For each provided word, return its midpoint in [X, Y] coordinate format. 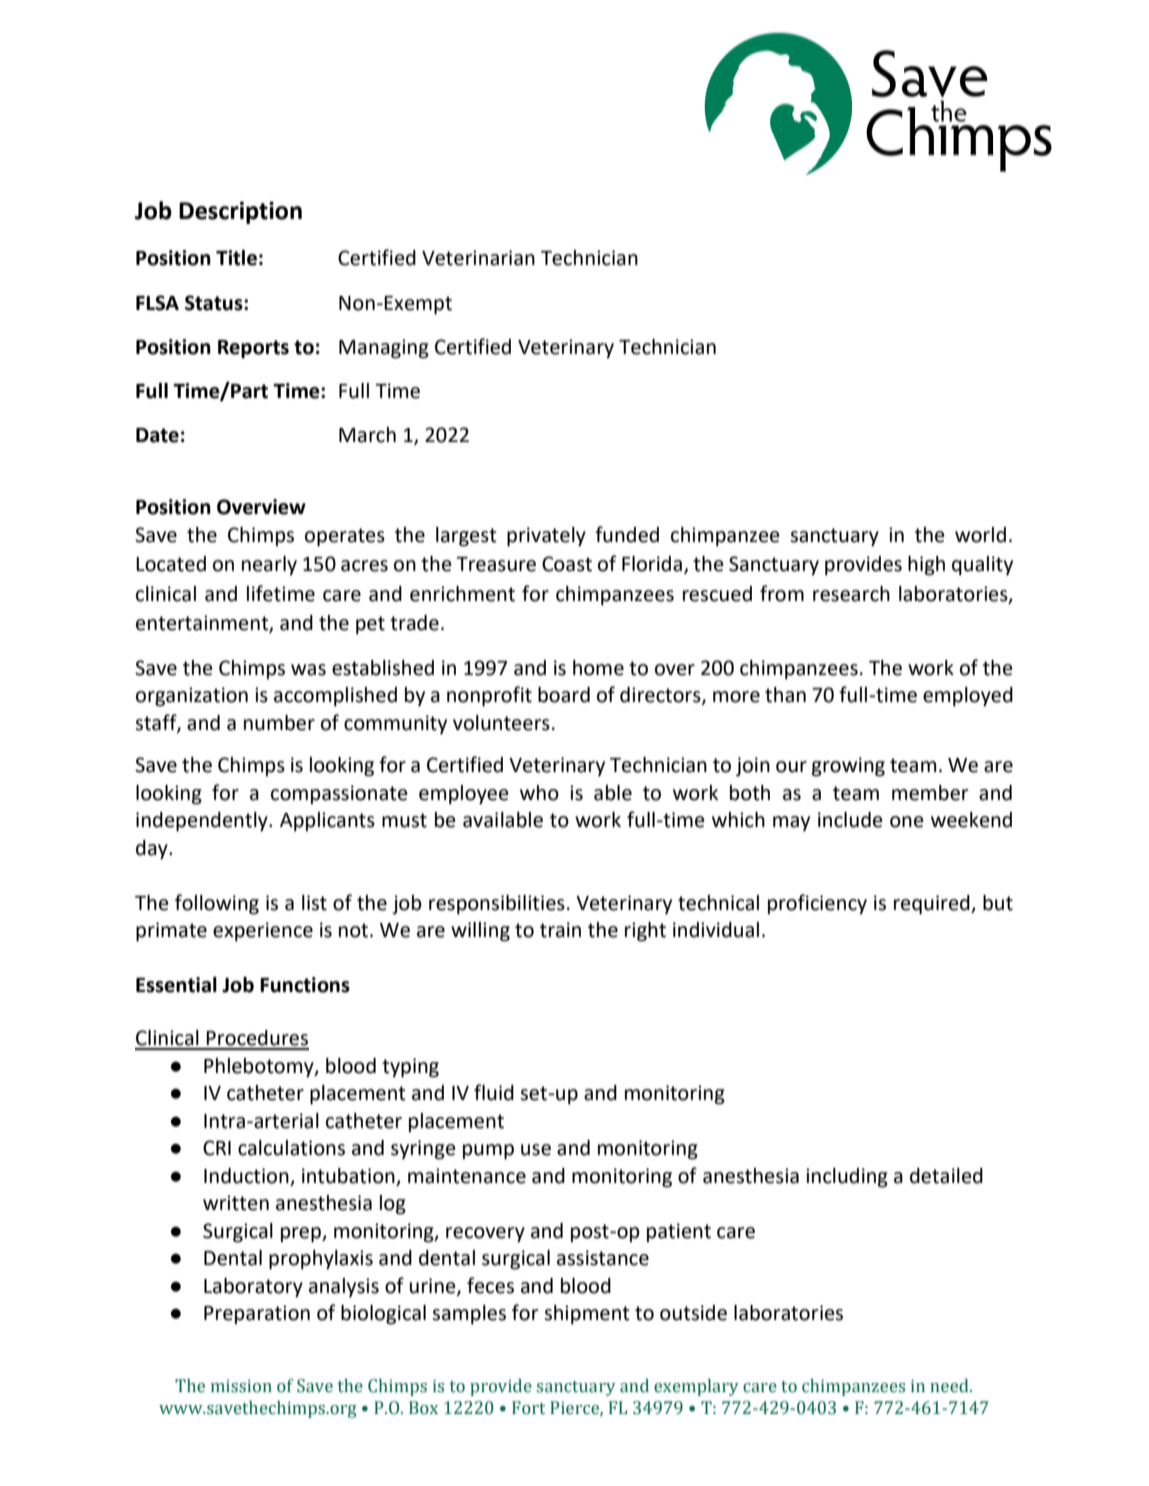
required [933, 905]
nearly [269, 566]
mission [241, 1386]
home [598, 668]
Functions [305, 985]
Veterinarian [478, 258]
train [560, 930]
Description [240, 212]
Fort [528, 1408]
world [980, 535]
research [851, 594]
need [950, 1386]
